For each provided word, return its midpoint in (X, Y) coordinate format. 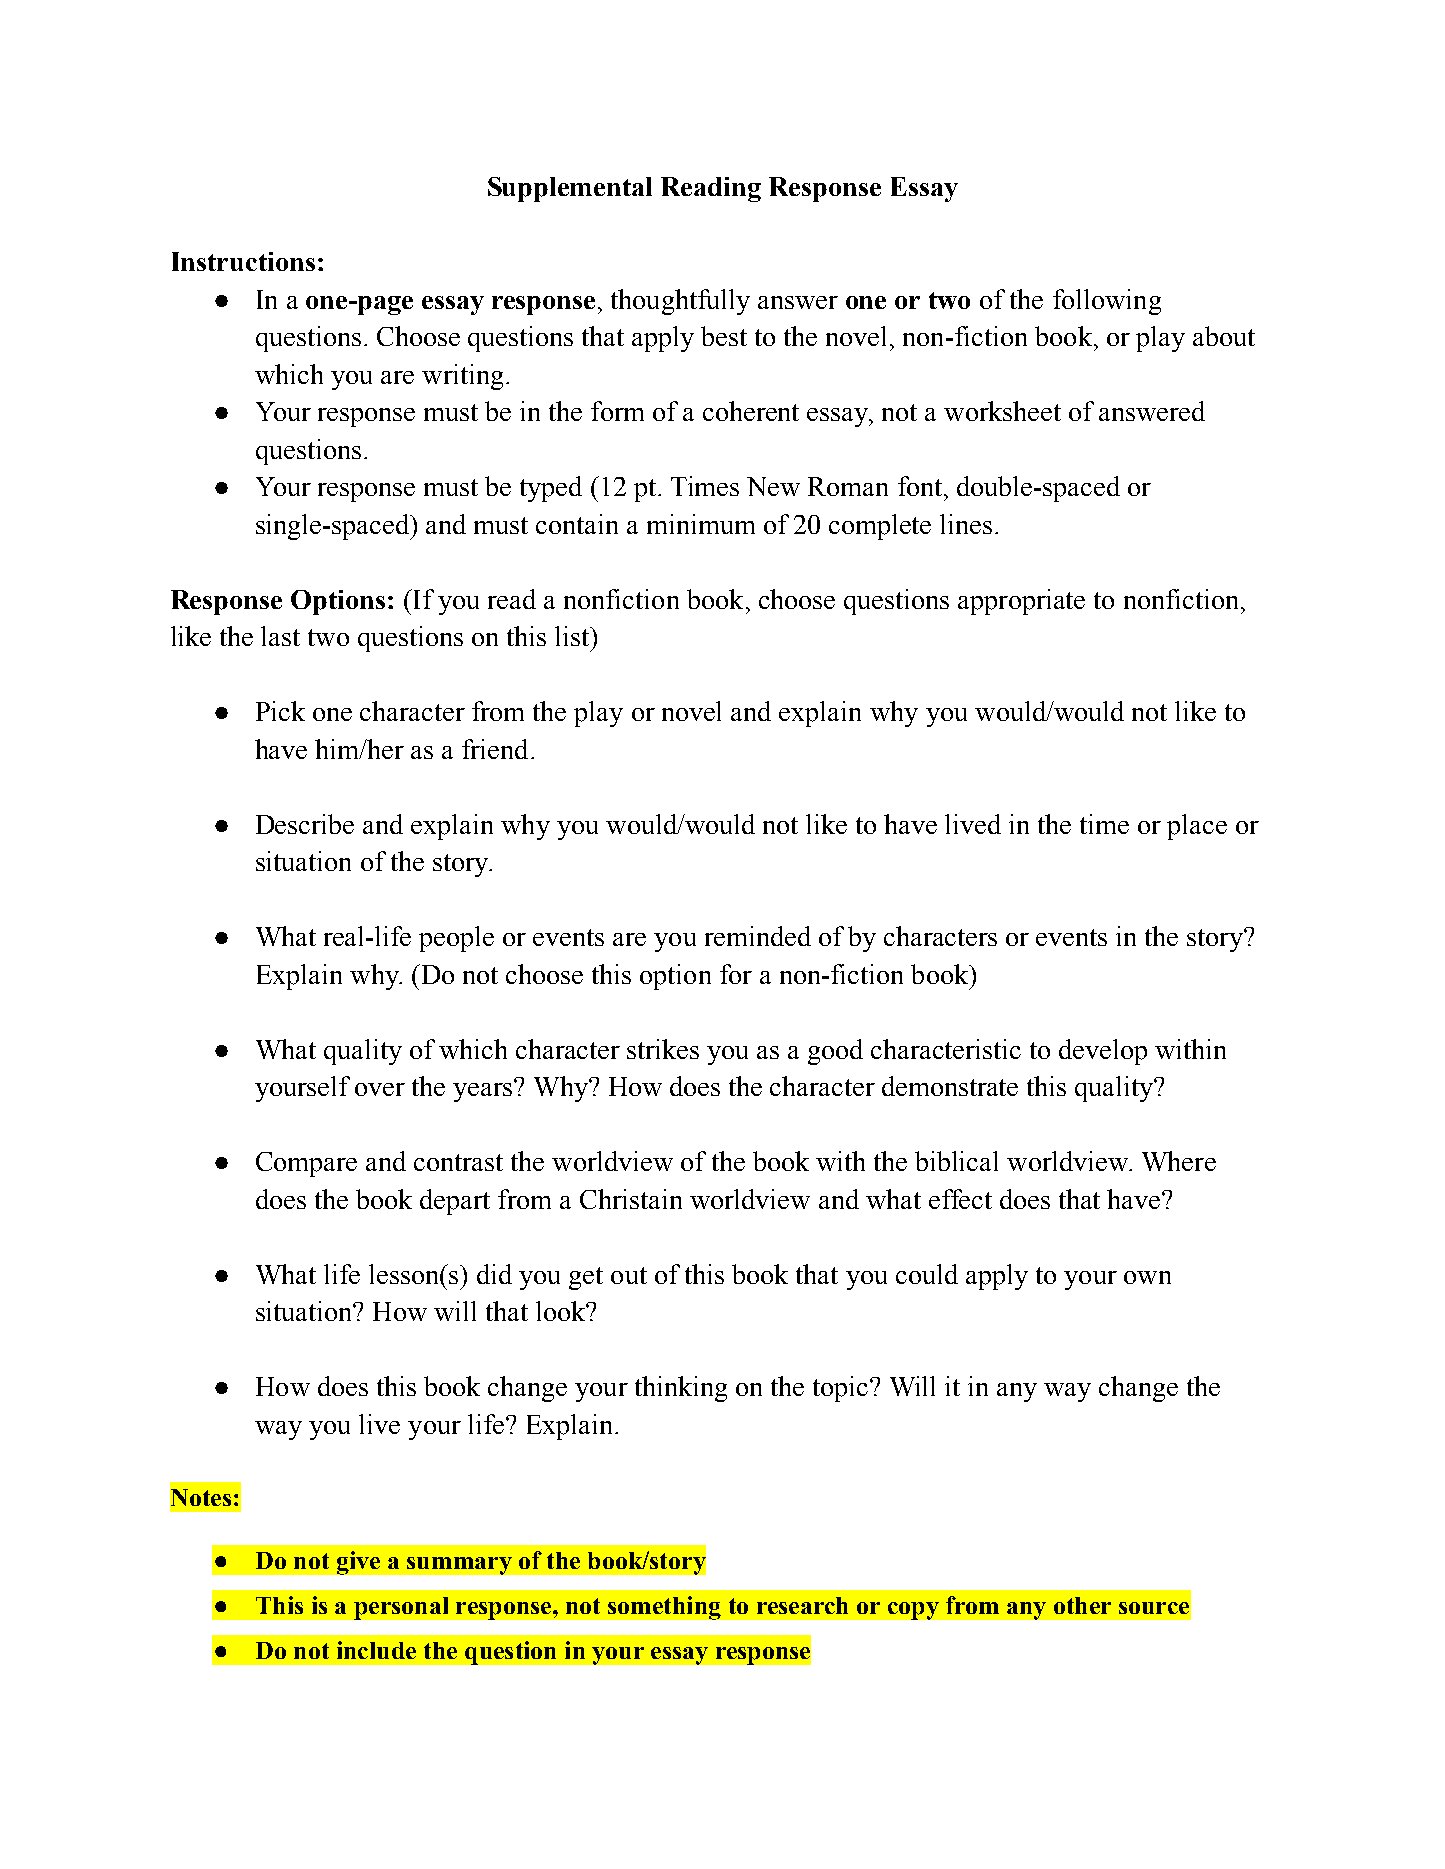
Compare (306, 1164)
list (573, 636)
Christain (631, 1199)
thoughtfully (680, 302)
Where (1179, 1161)
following (1107, 302)
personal (401, 1608)
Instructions (243, 261)
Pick (280, 711)
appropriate (1021, 602)
